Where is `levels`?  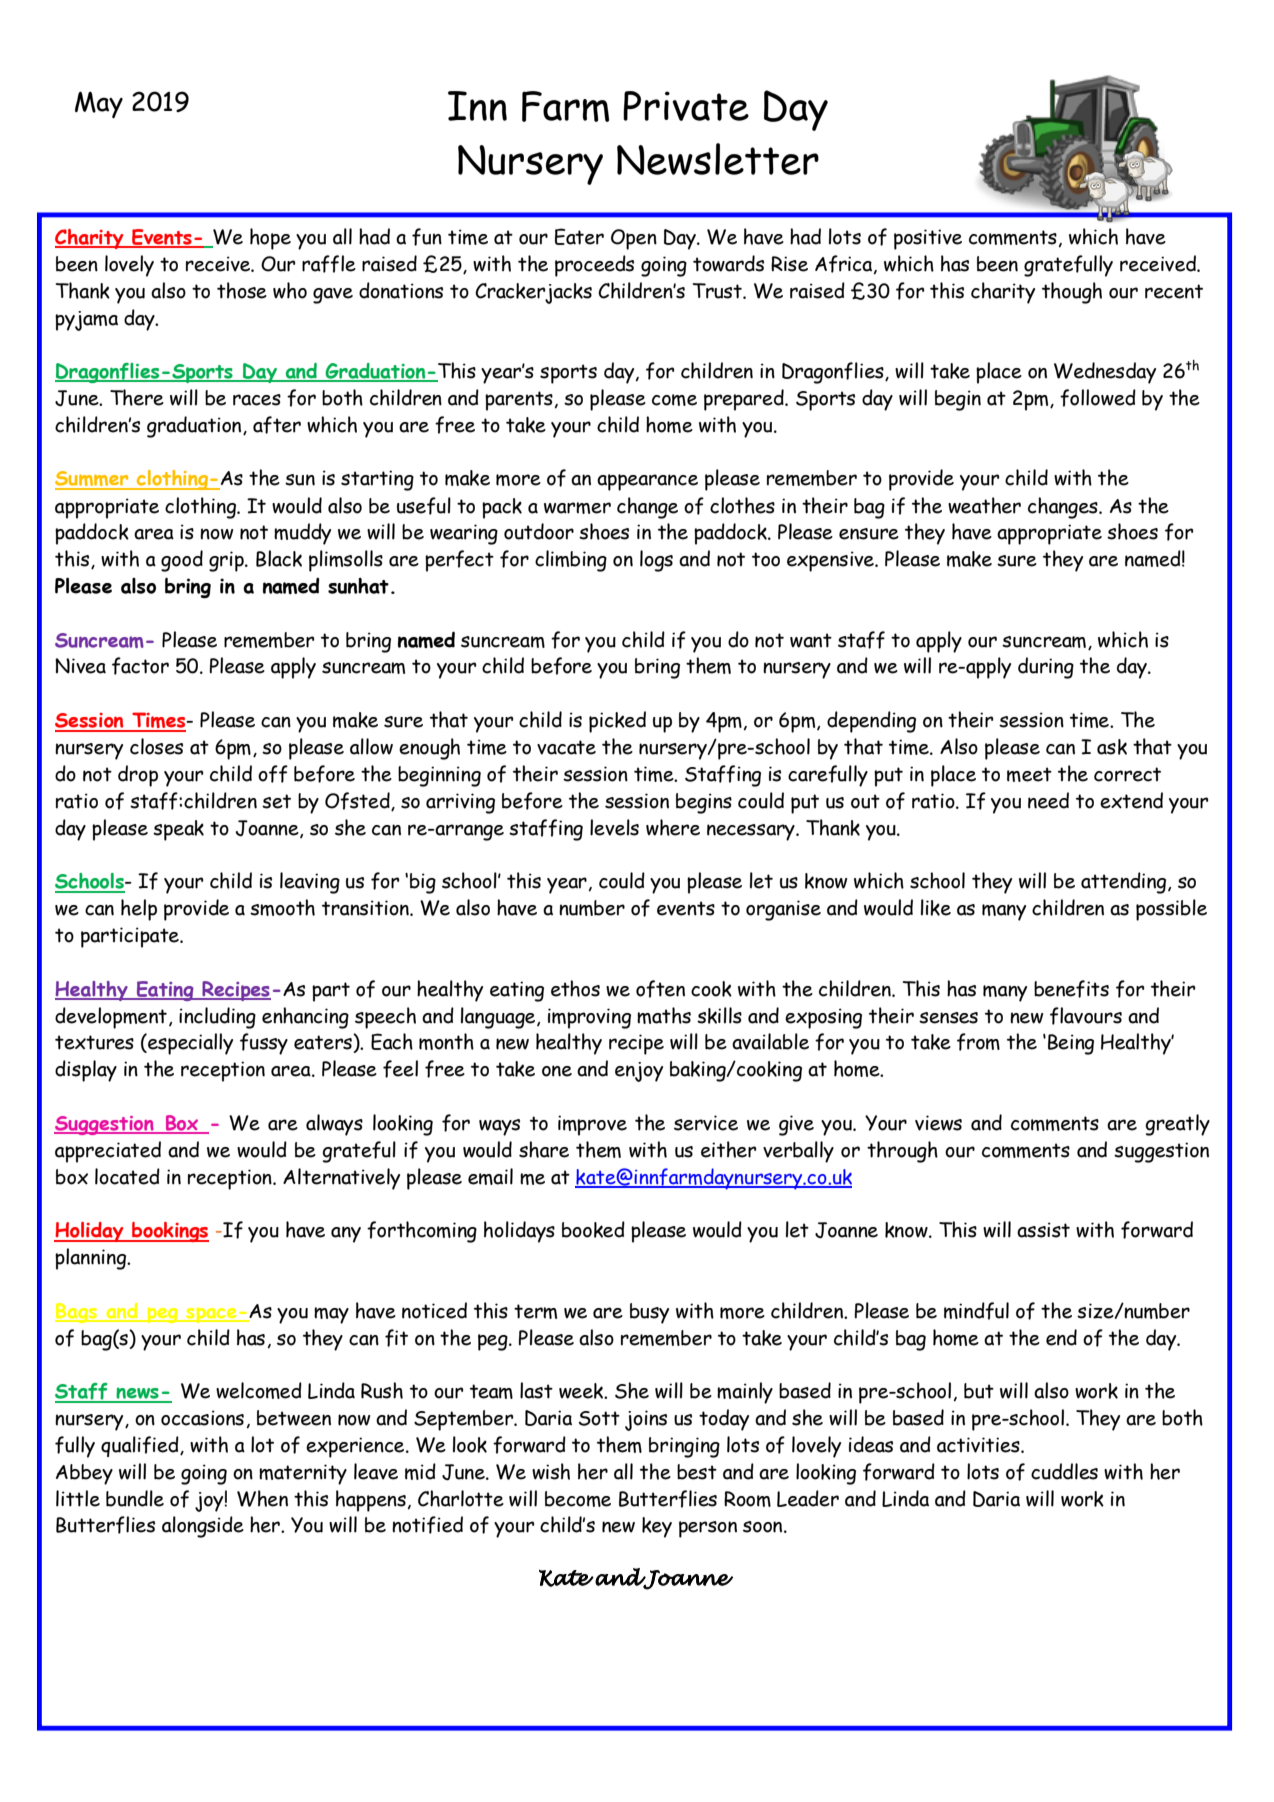 levels is located at coordinates (614, 827).
